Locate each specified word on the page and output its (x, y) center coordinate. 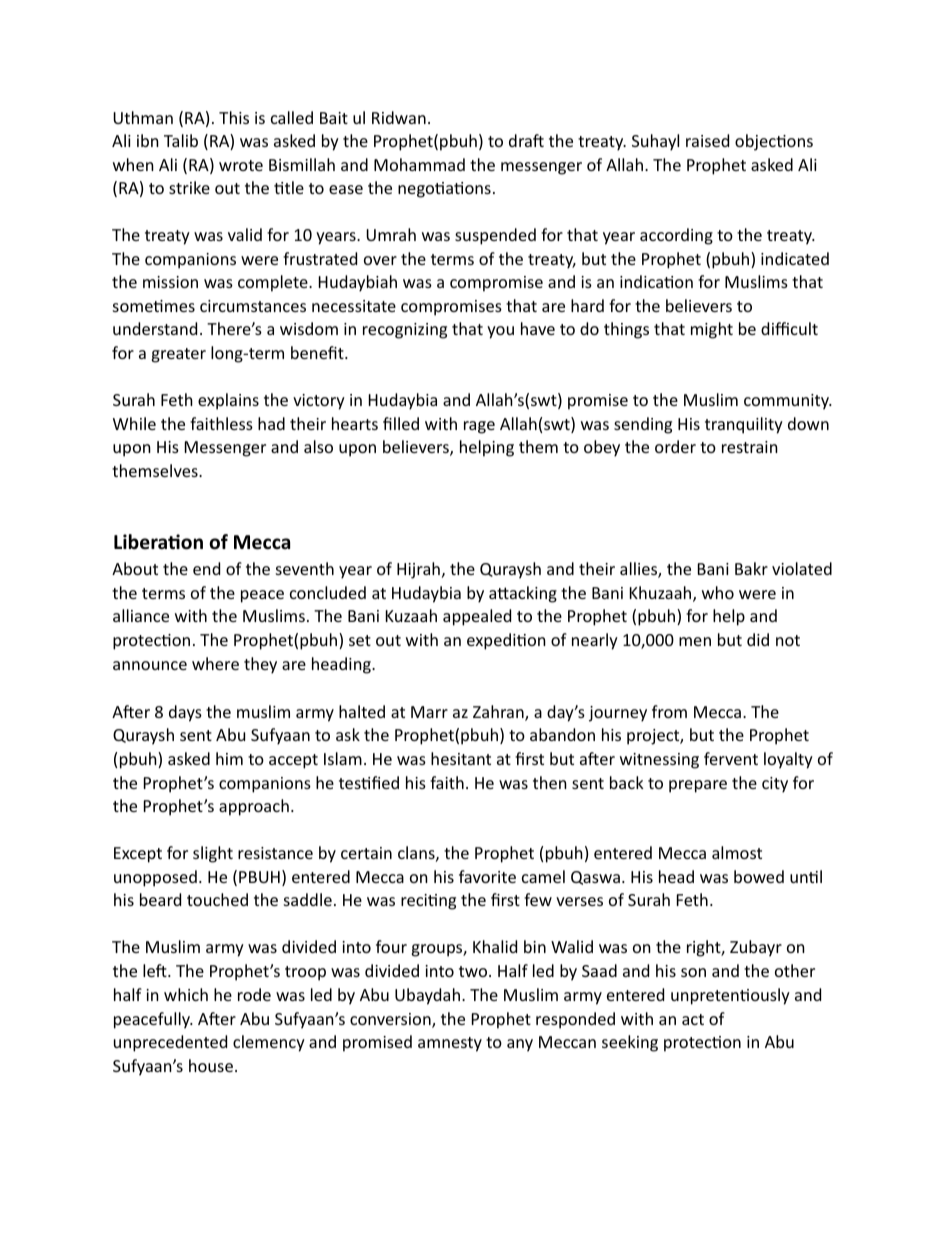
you (500, 332)
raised (707, 140)
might (712, 330)
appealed (477, 617)
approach (254, 807)
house (211, 1065)
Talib (181, 140)
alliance (141, 615)
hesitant (461, 758)
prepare (698, 786)
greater (178, 355)
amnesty (450, 1044)
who (718, 592)
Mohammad (419, 164)
